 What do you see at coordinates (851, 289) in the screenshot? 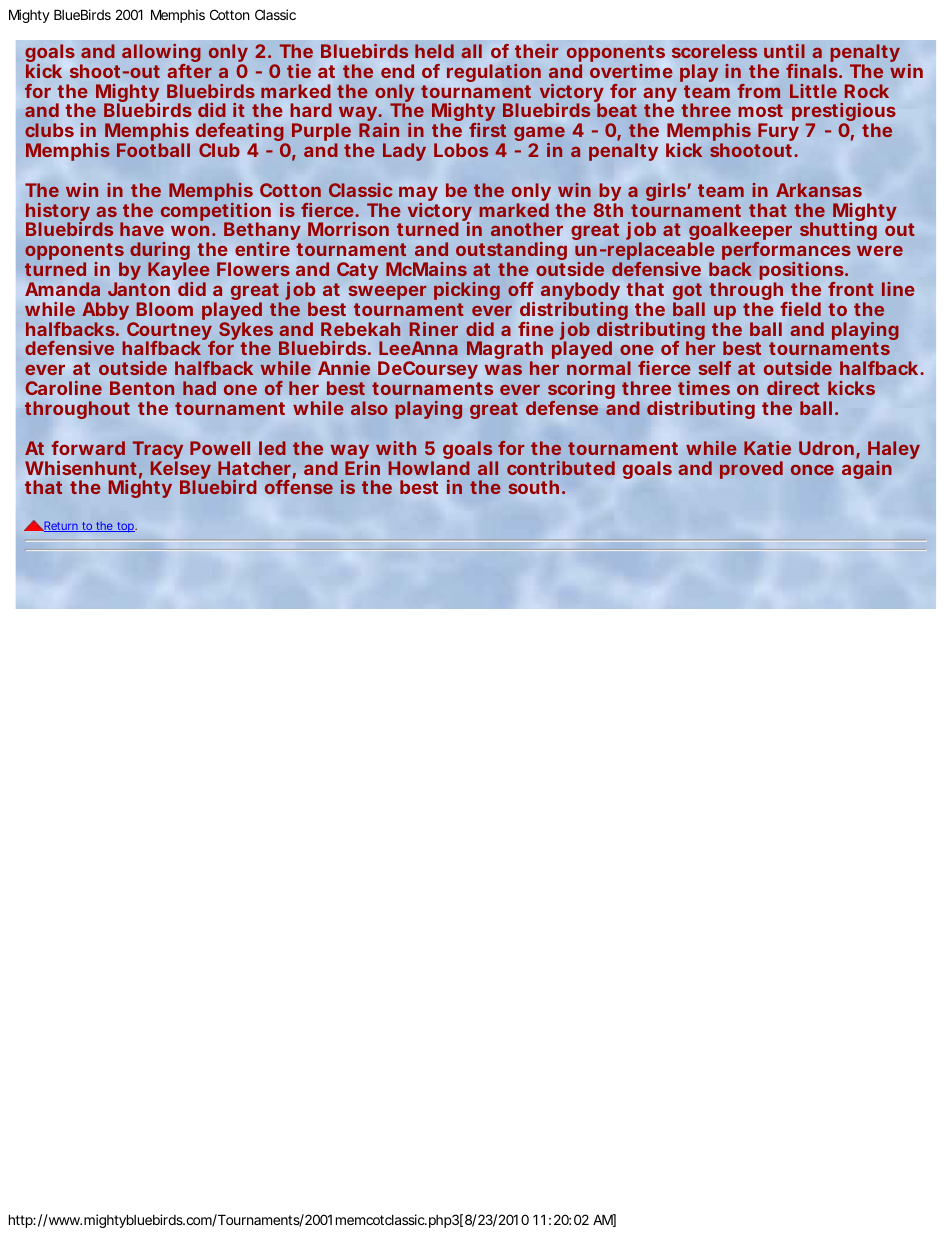
I see `front` at bounding box center [851, 289].
